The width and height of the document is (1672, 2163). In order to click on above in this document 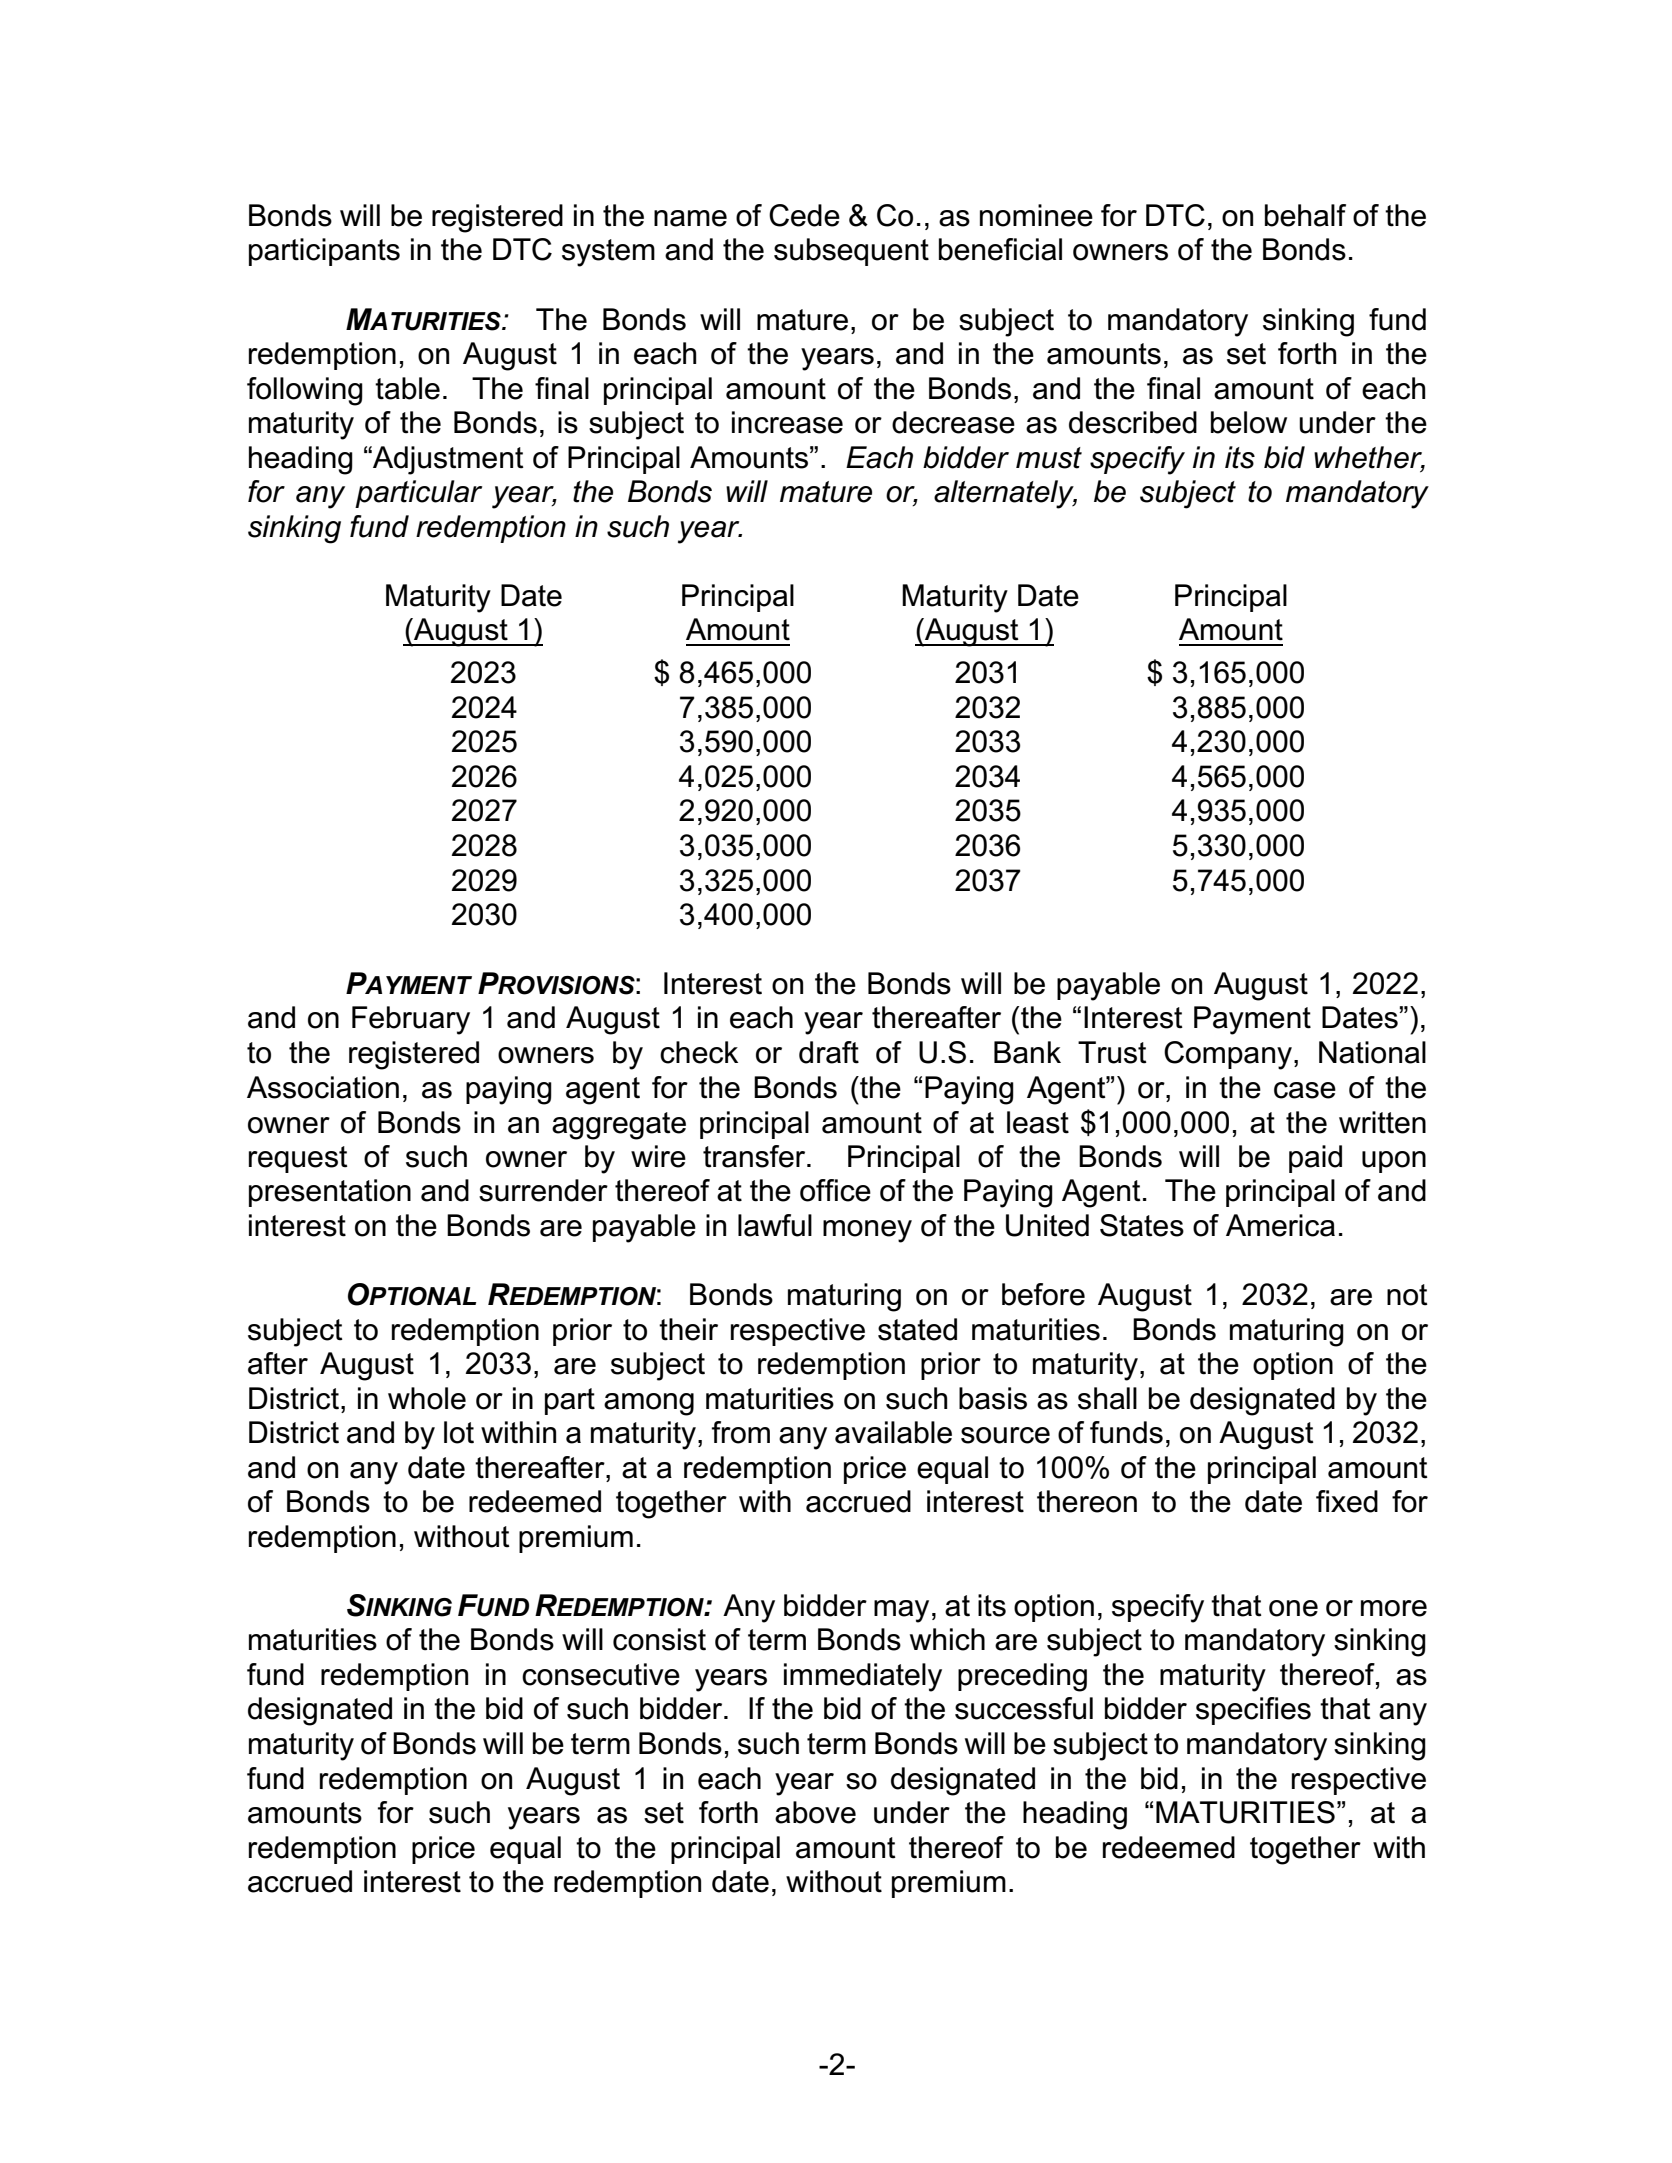, I will do `click(815, 1812)`.
